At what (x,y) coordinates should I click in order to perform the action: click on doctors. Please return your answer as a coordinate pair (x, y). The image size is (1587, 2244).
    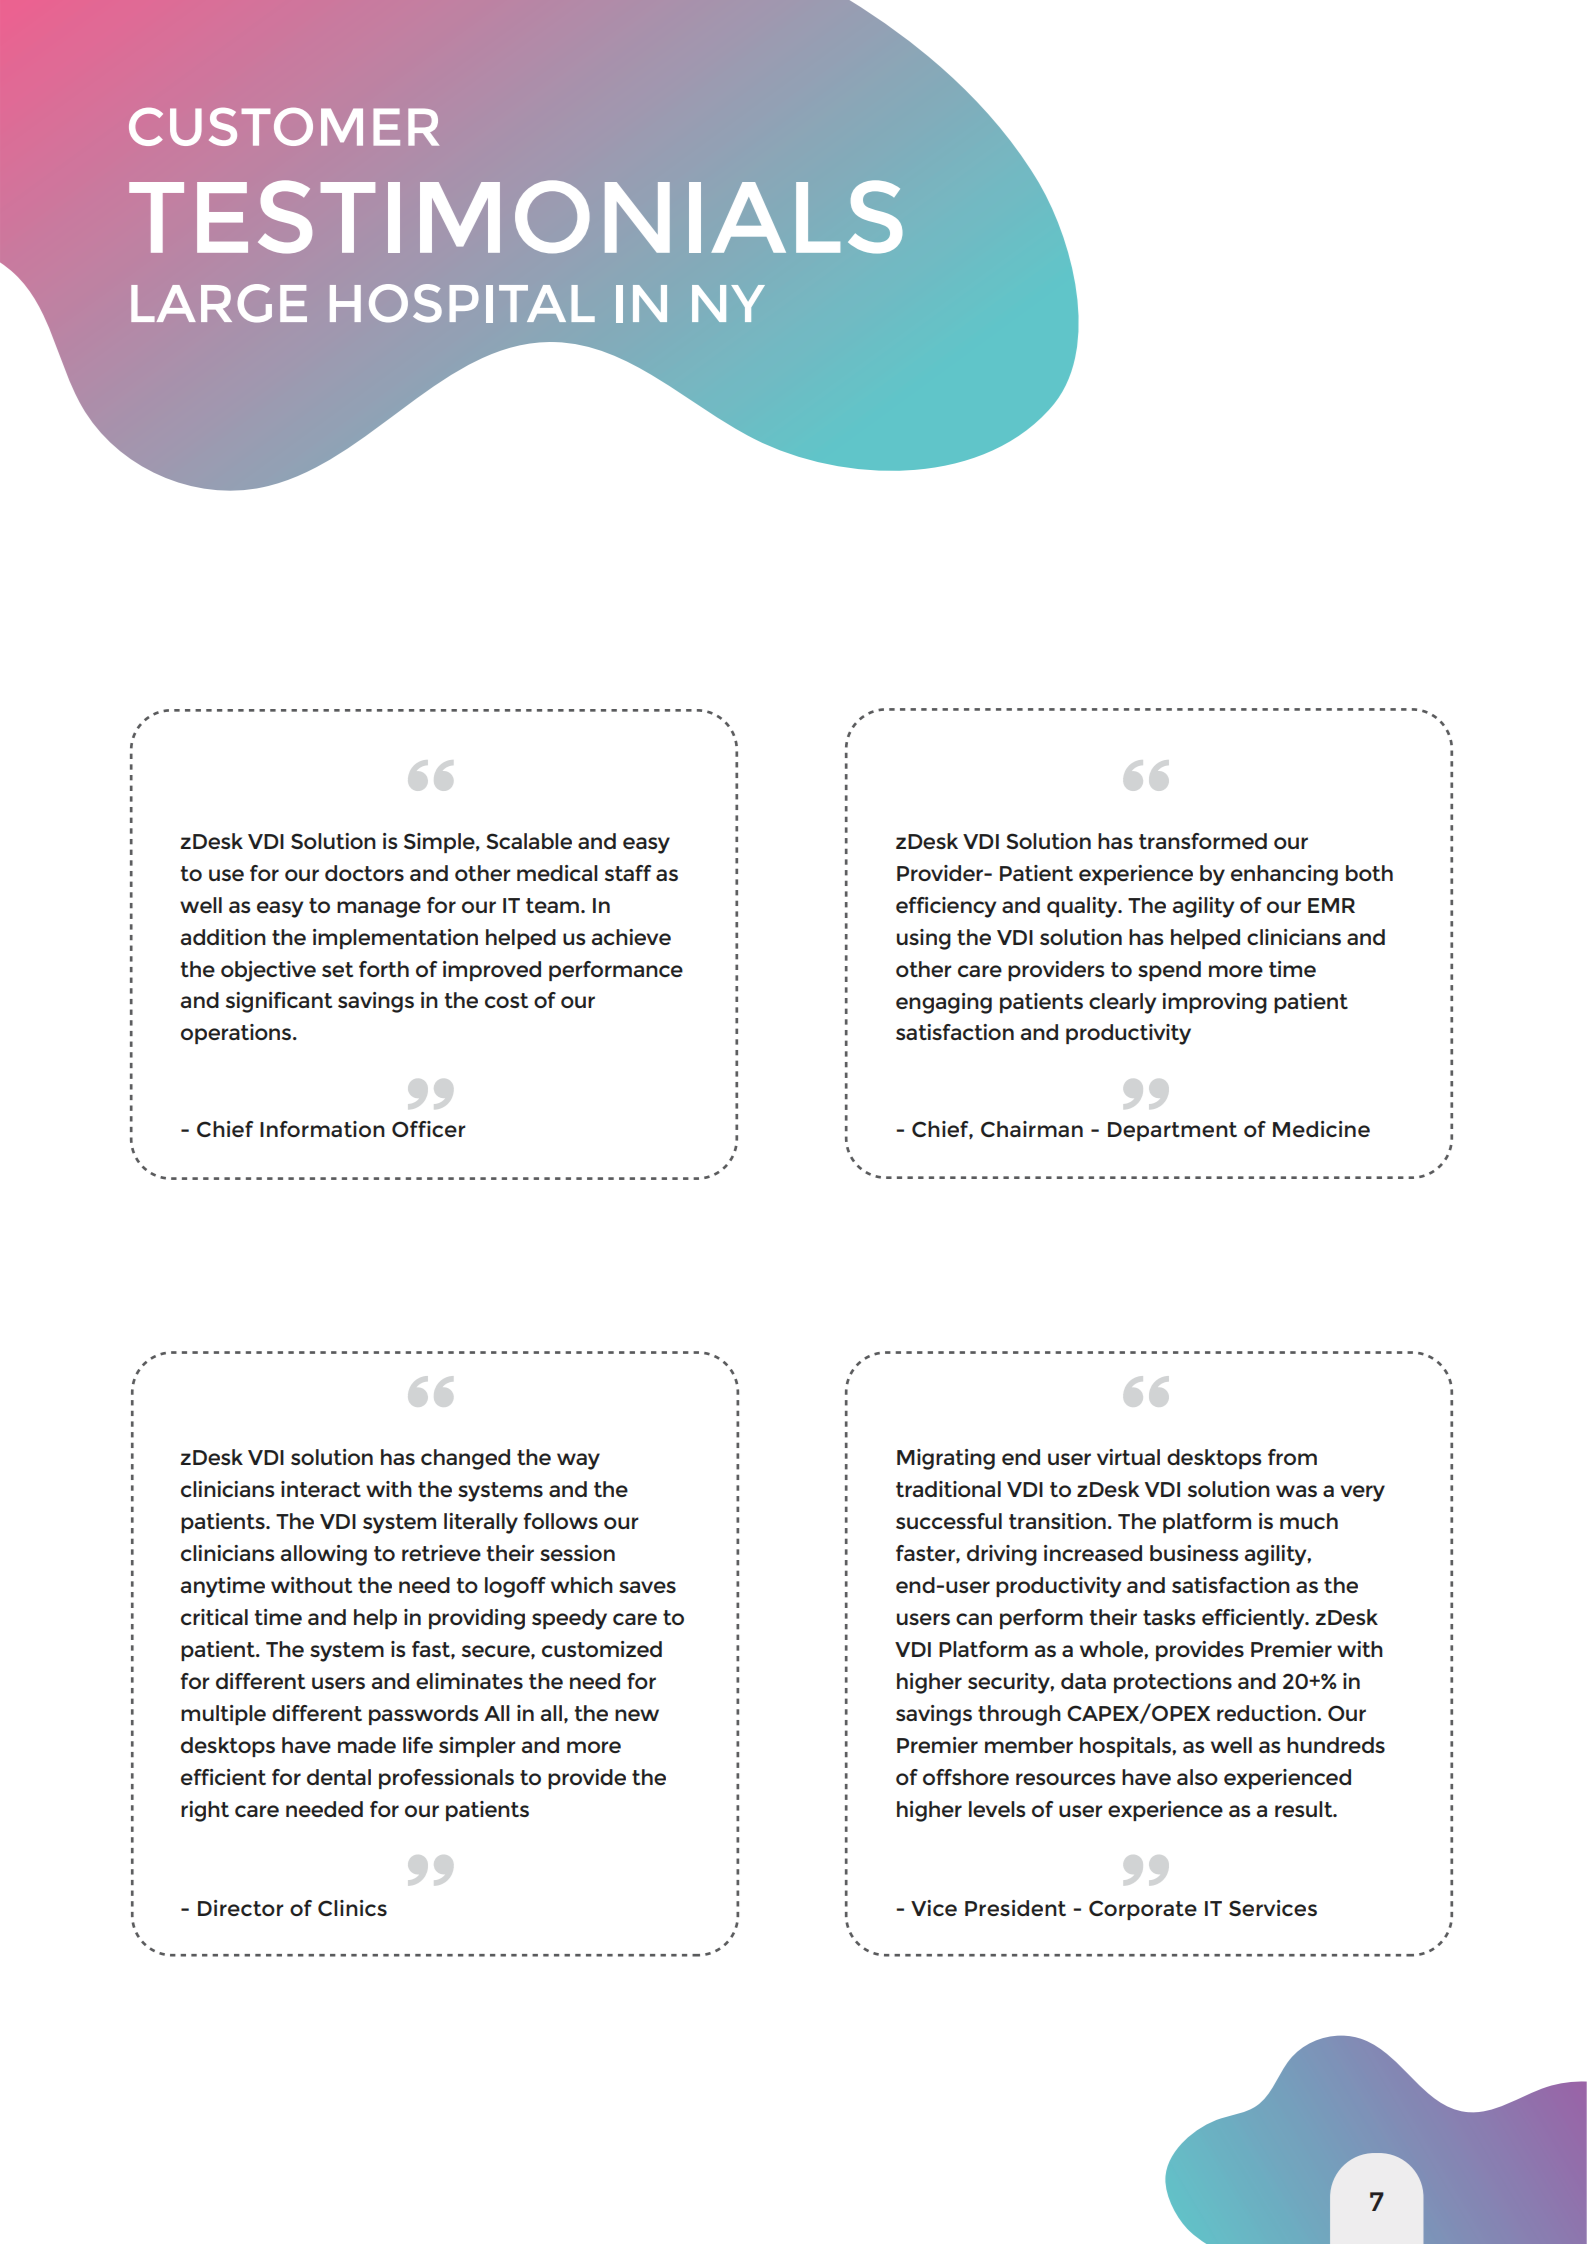
    Looking at the image, I should click on (364, 873).
